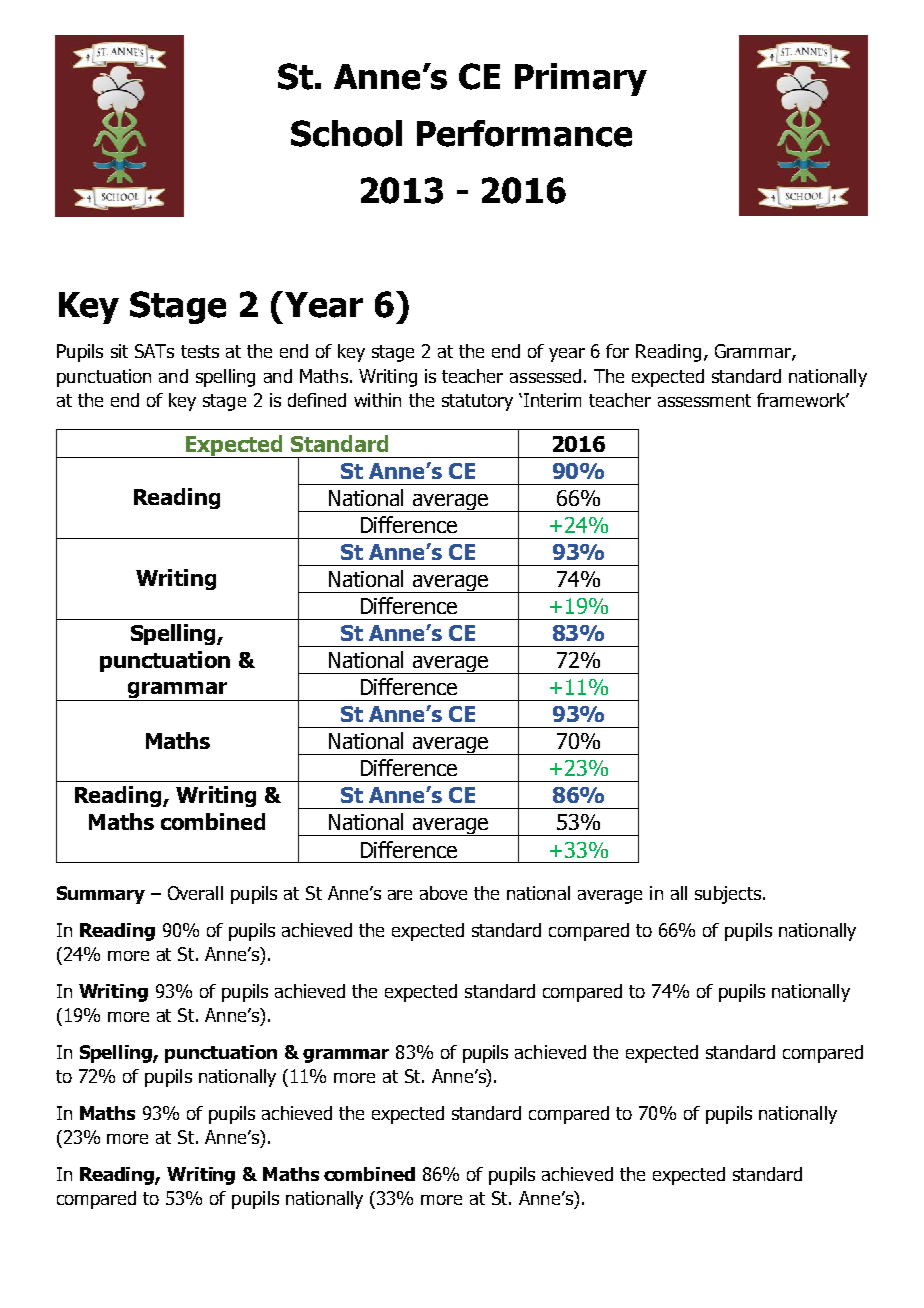  I want to click on Primary, so click(581, 79).
